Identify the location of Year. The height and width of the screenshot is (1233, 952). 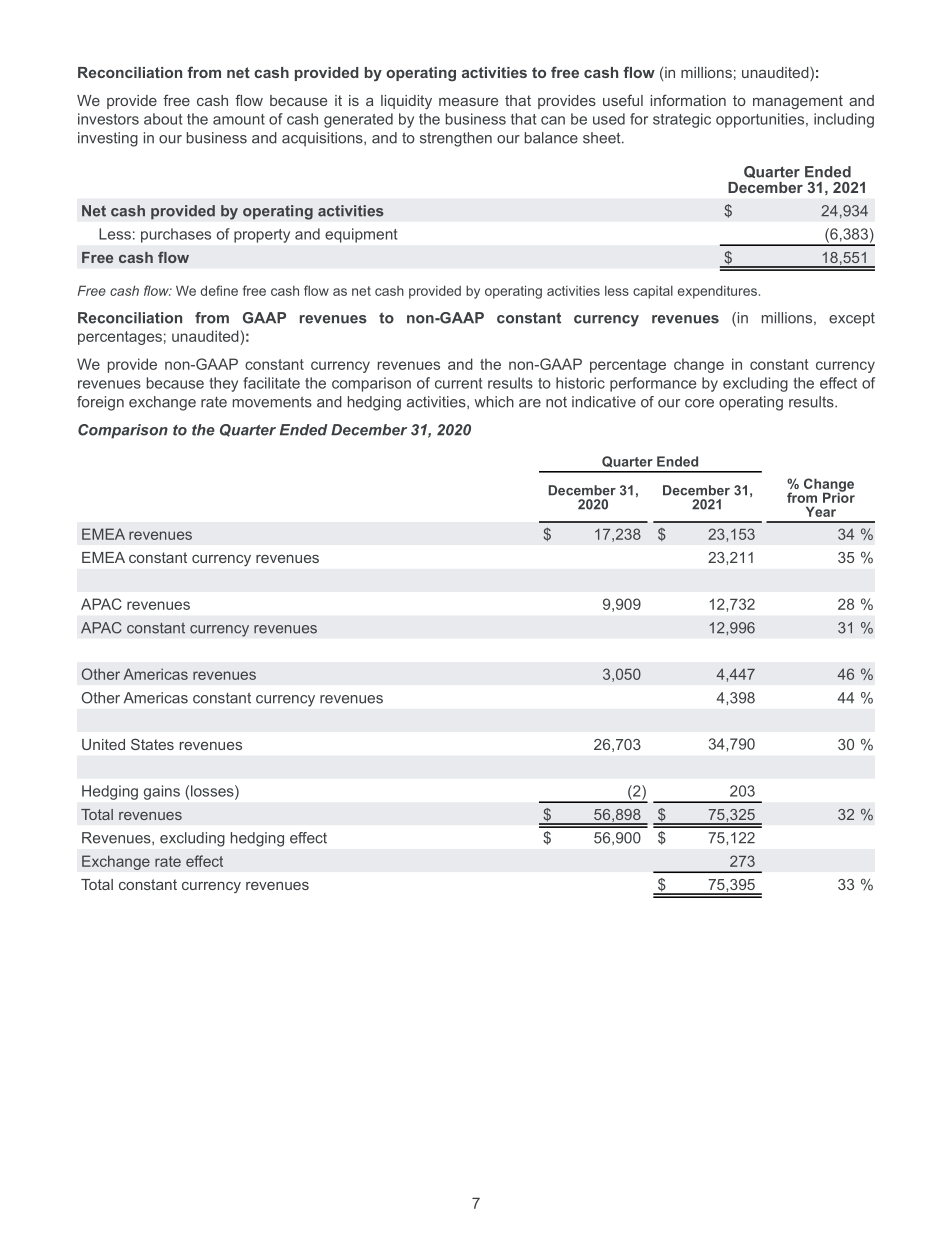
(821, 511).
